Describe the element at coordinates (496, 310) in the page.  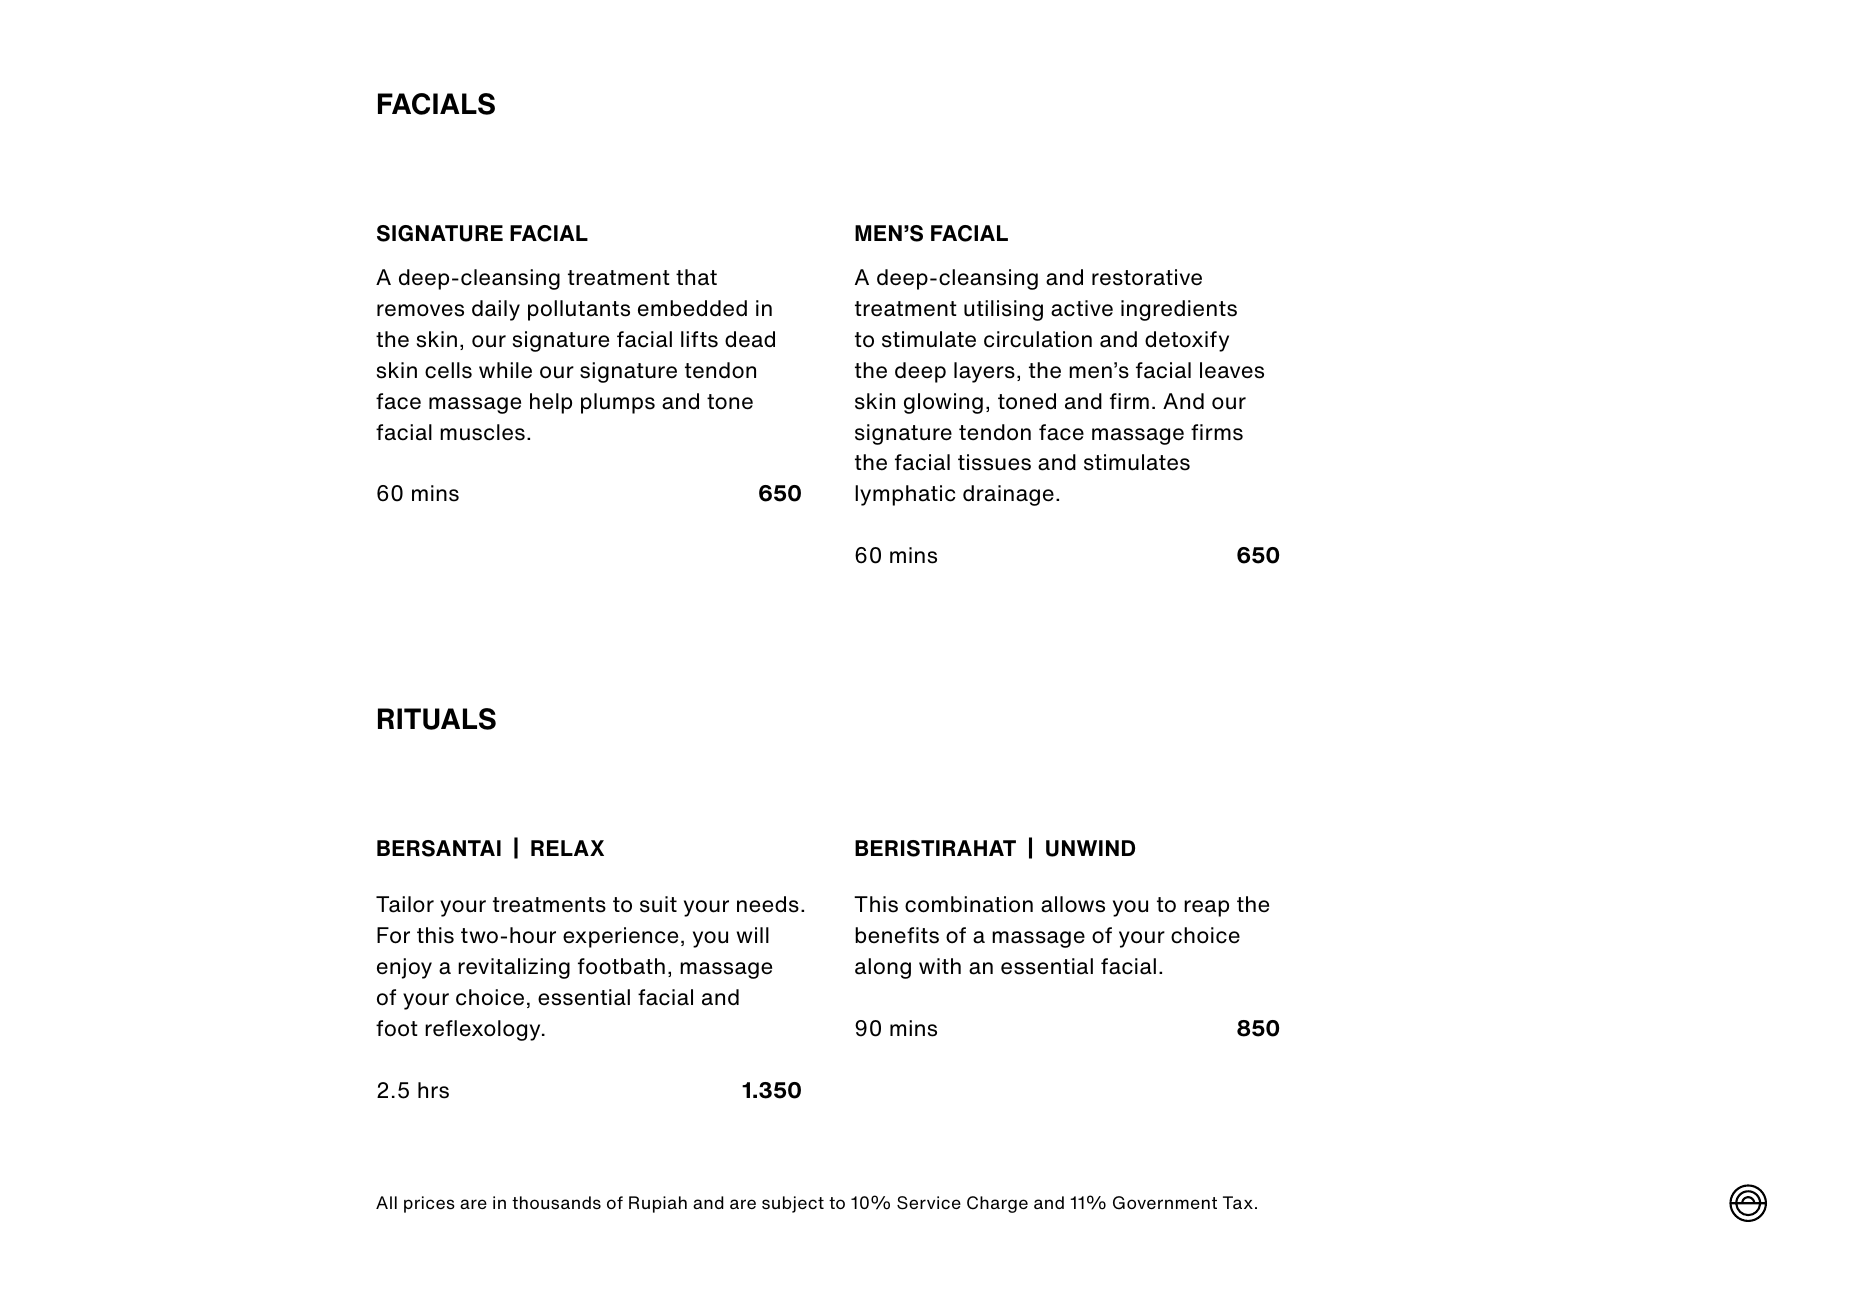
I see `daily` at that location.
